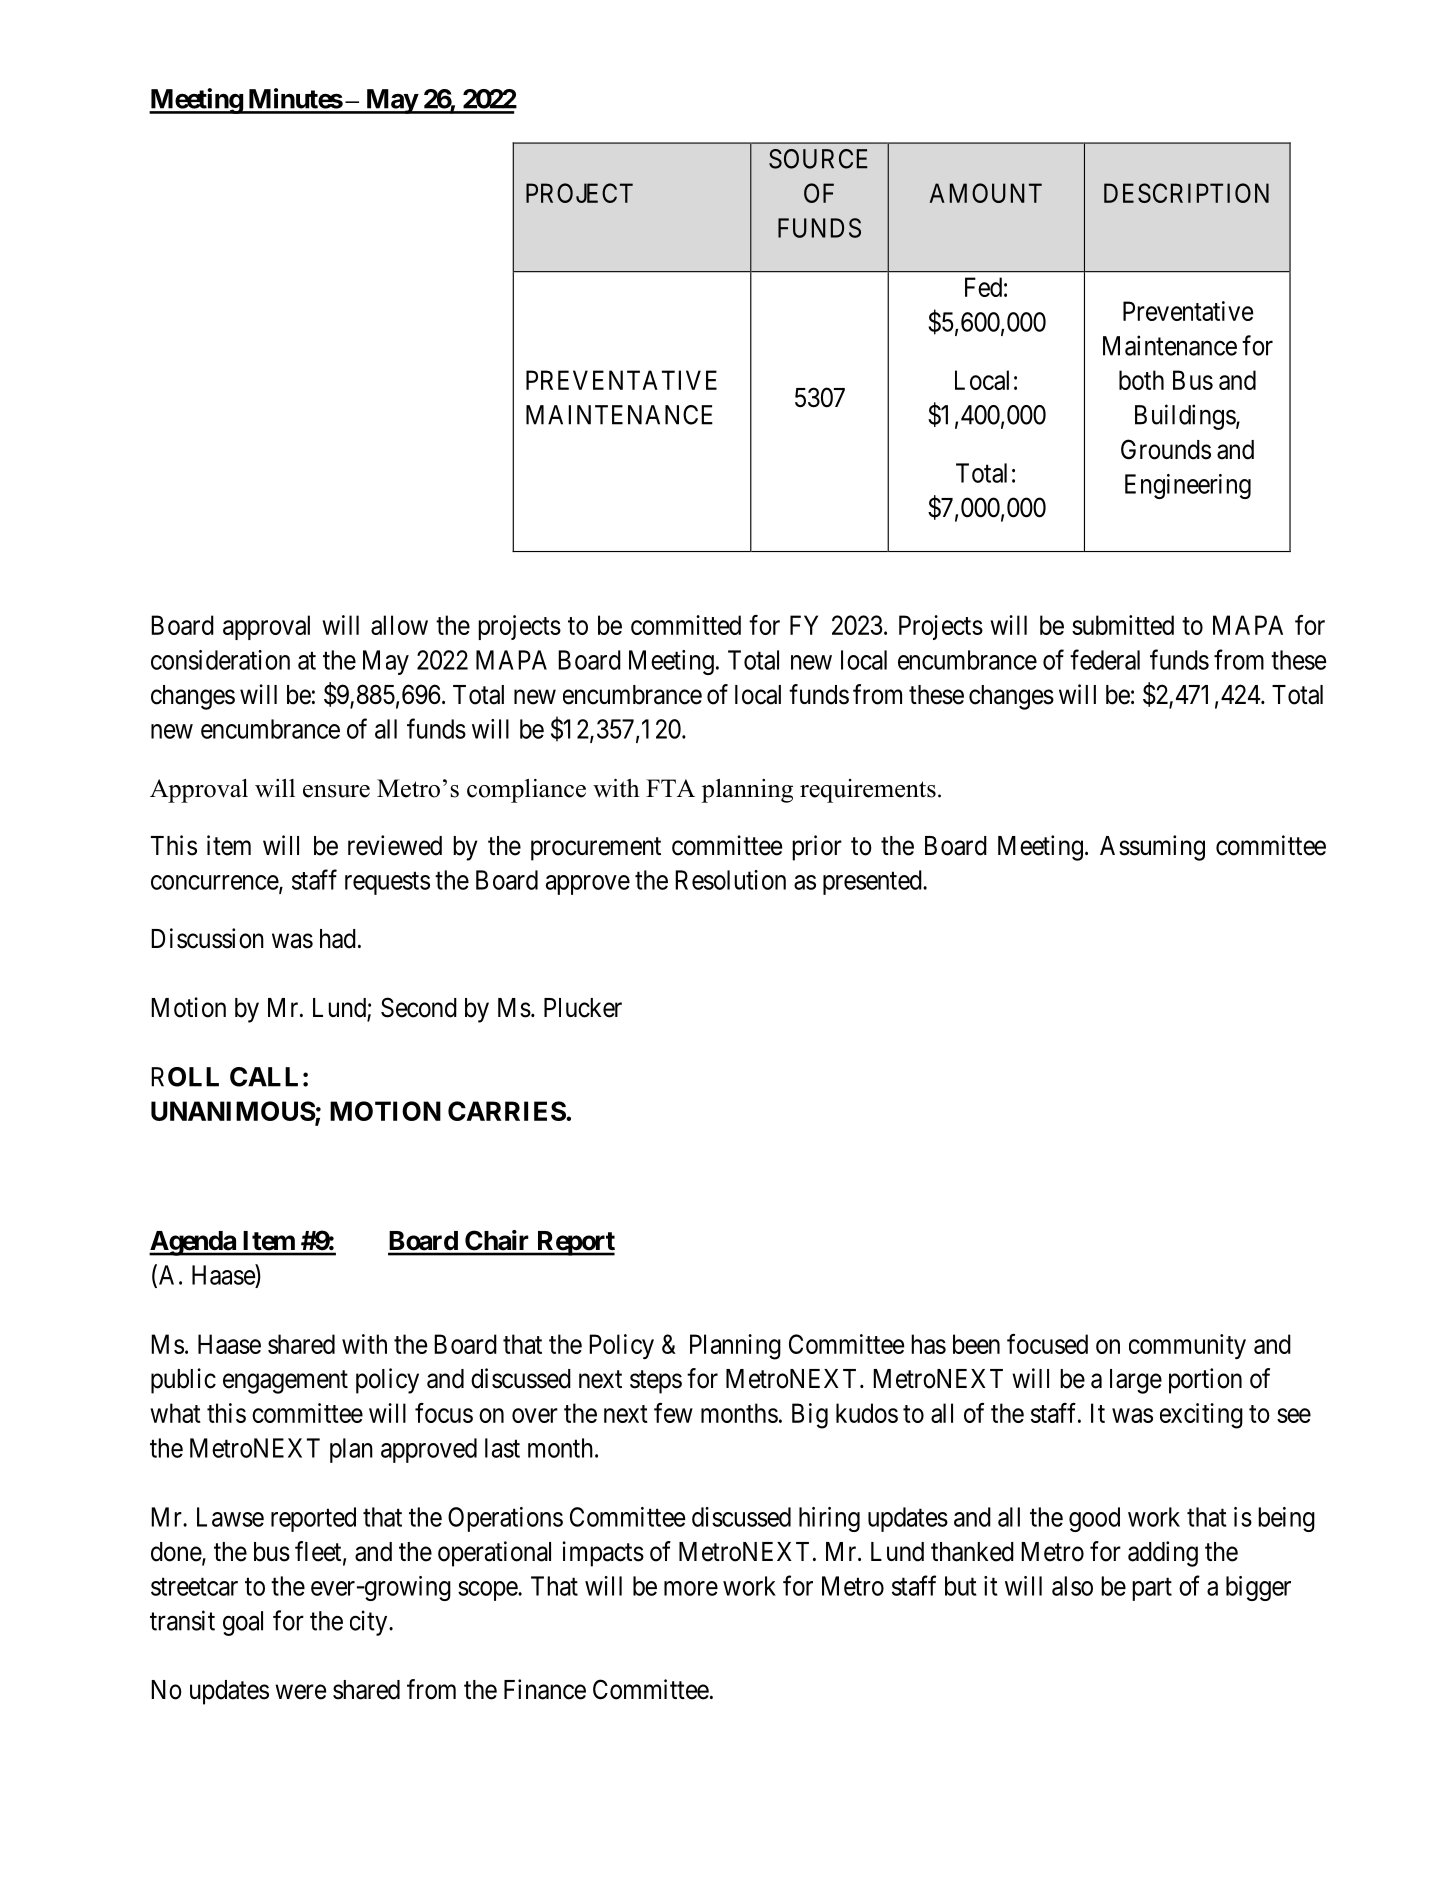  I want to click on committed, so click(686, 625).
